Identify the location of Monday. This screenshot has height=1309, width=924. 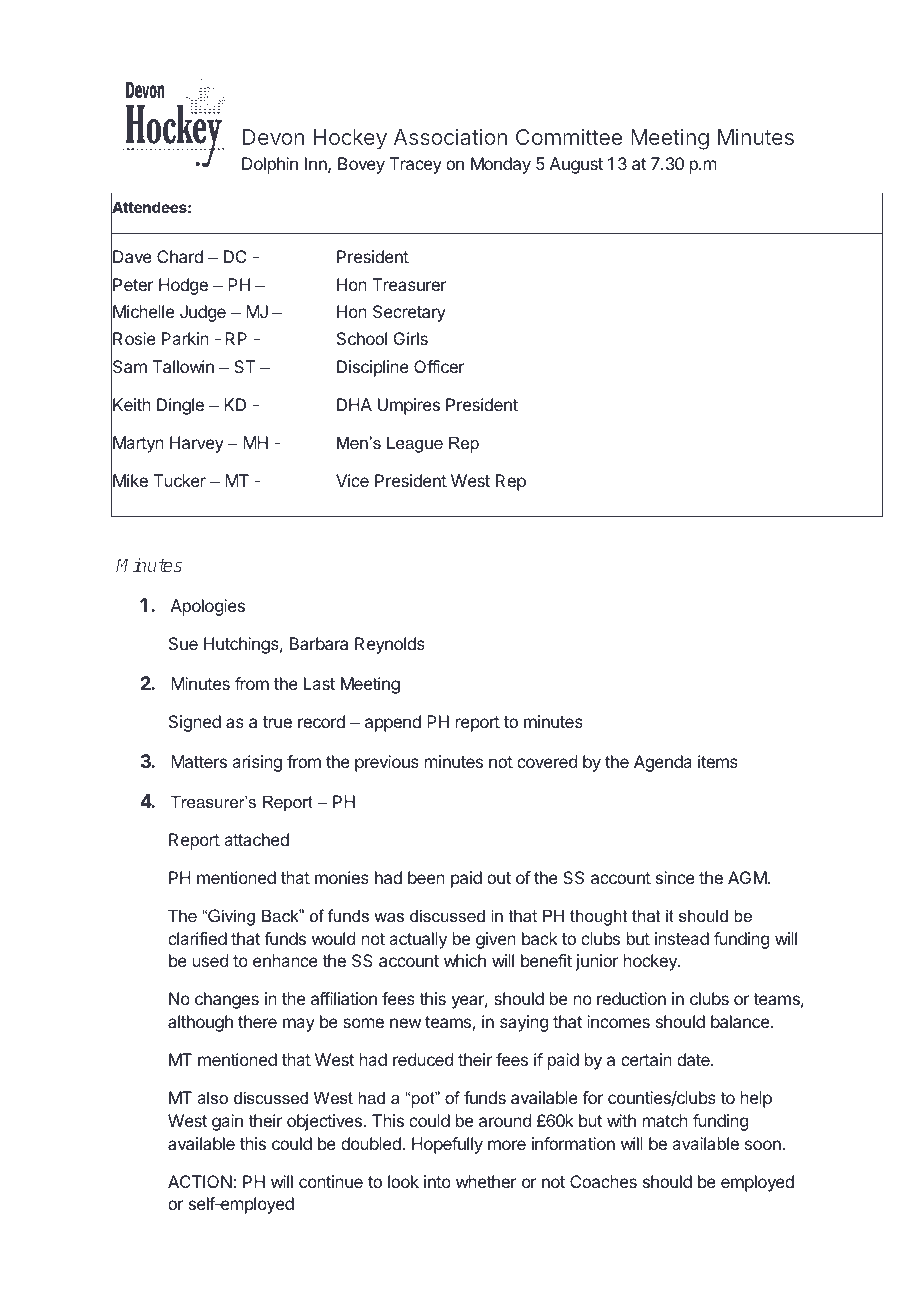
(501, 165).
